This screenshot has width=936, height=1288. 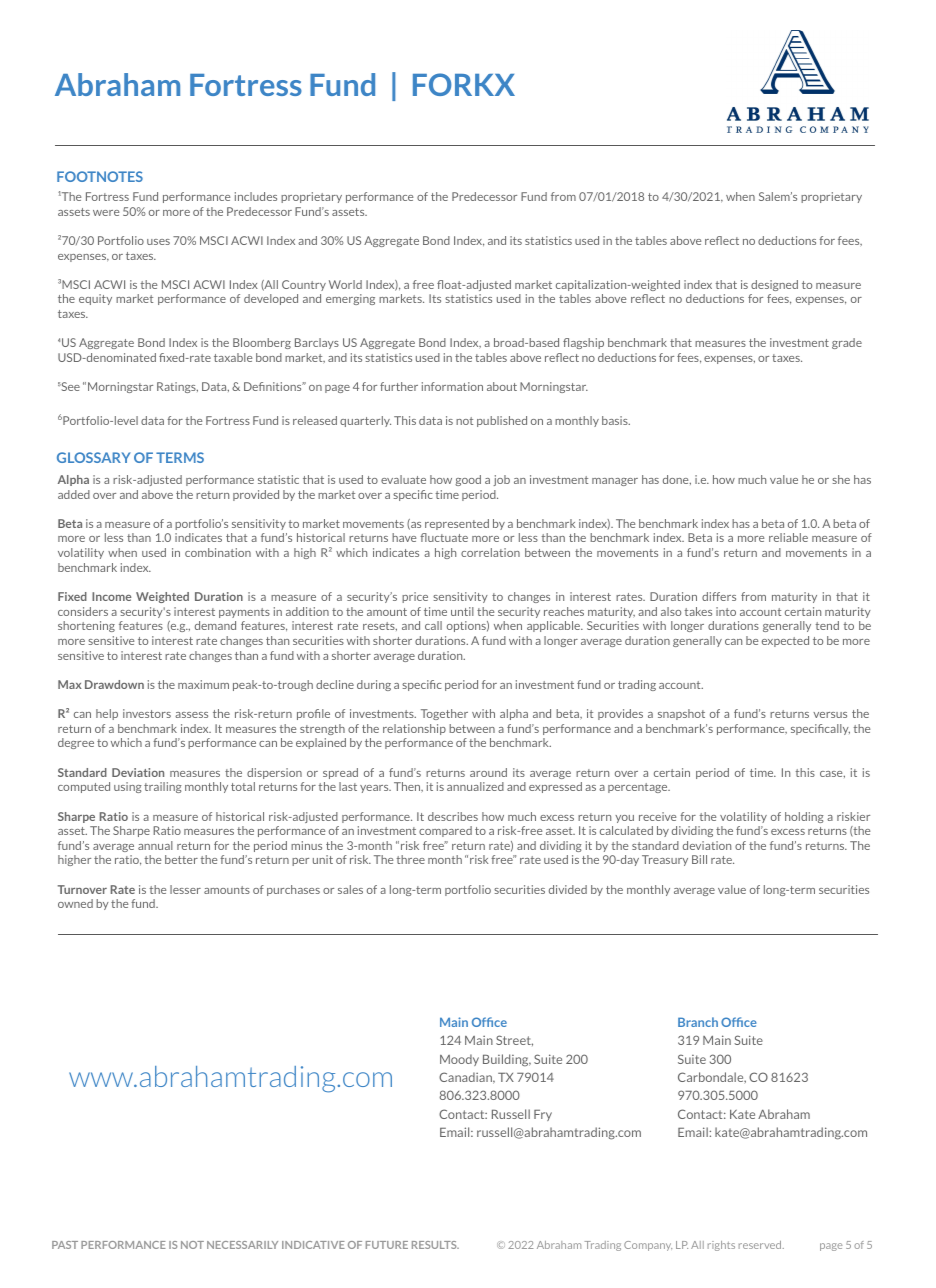 I want to click on designed, so click(x=774, y=285).
